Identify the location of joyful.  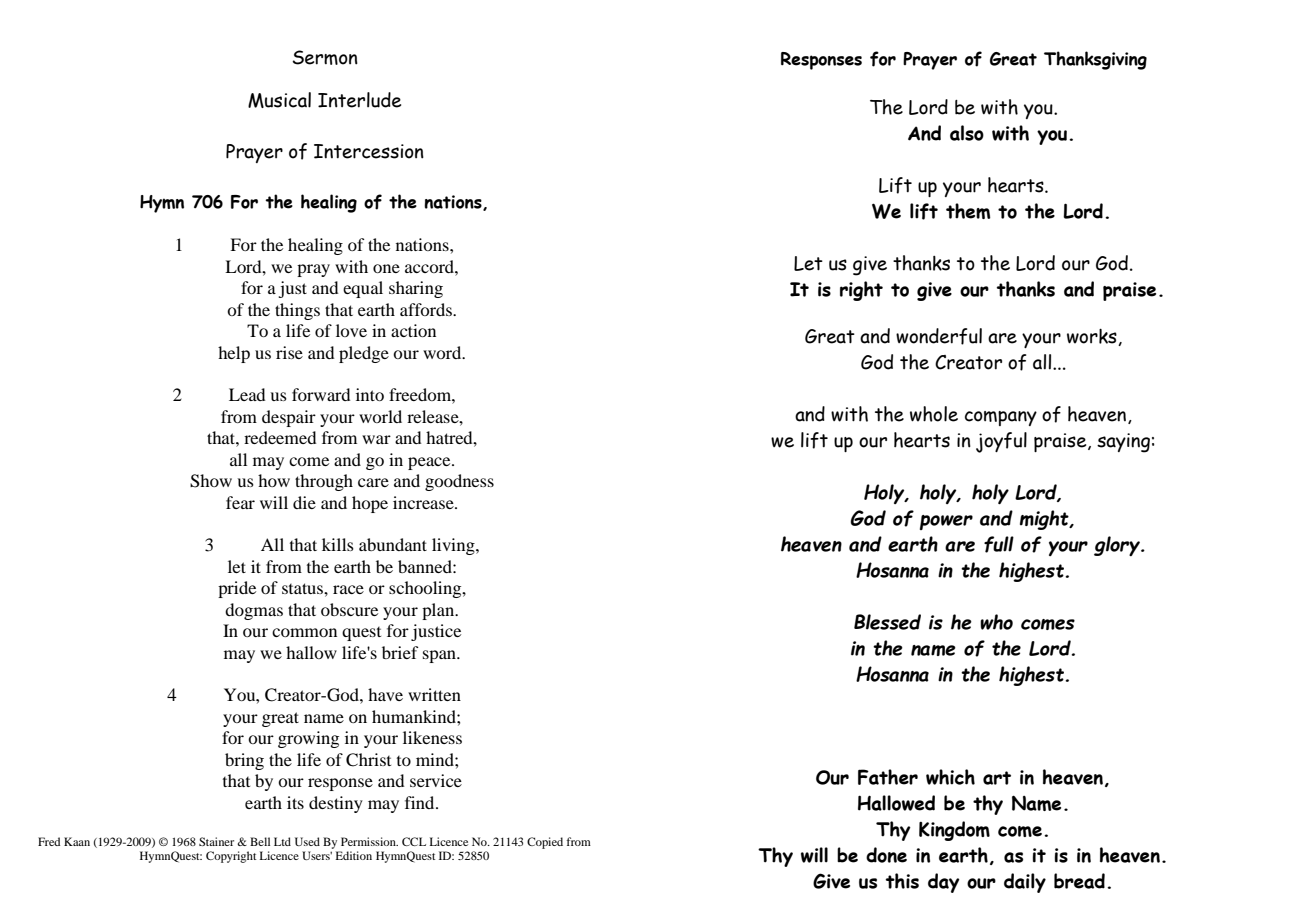
(1001, 442).
